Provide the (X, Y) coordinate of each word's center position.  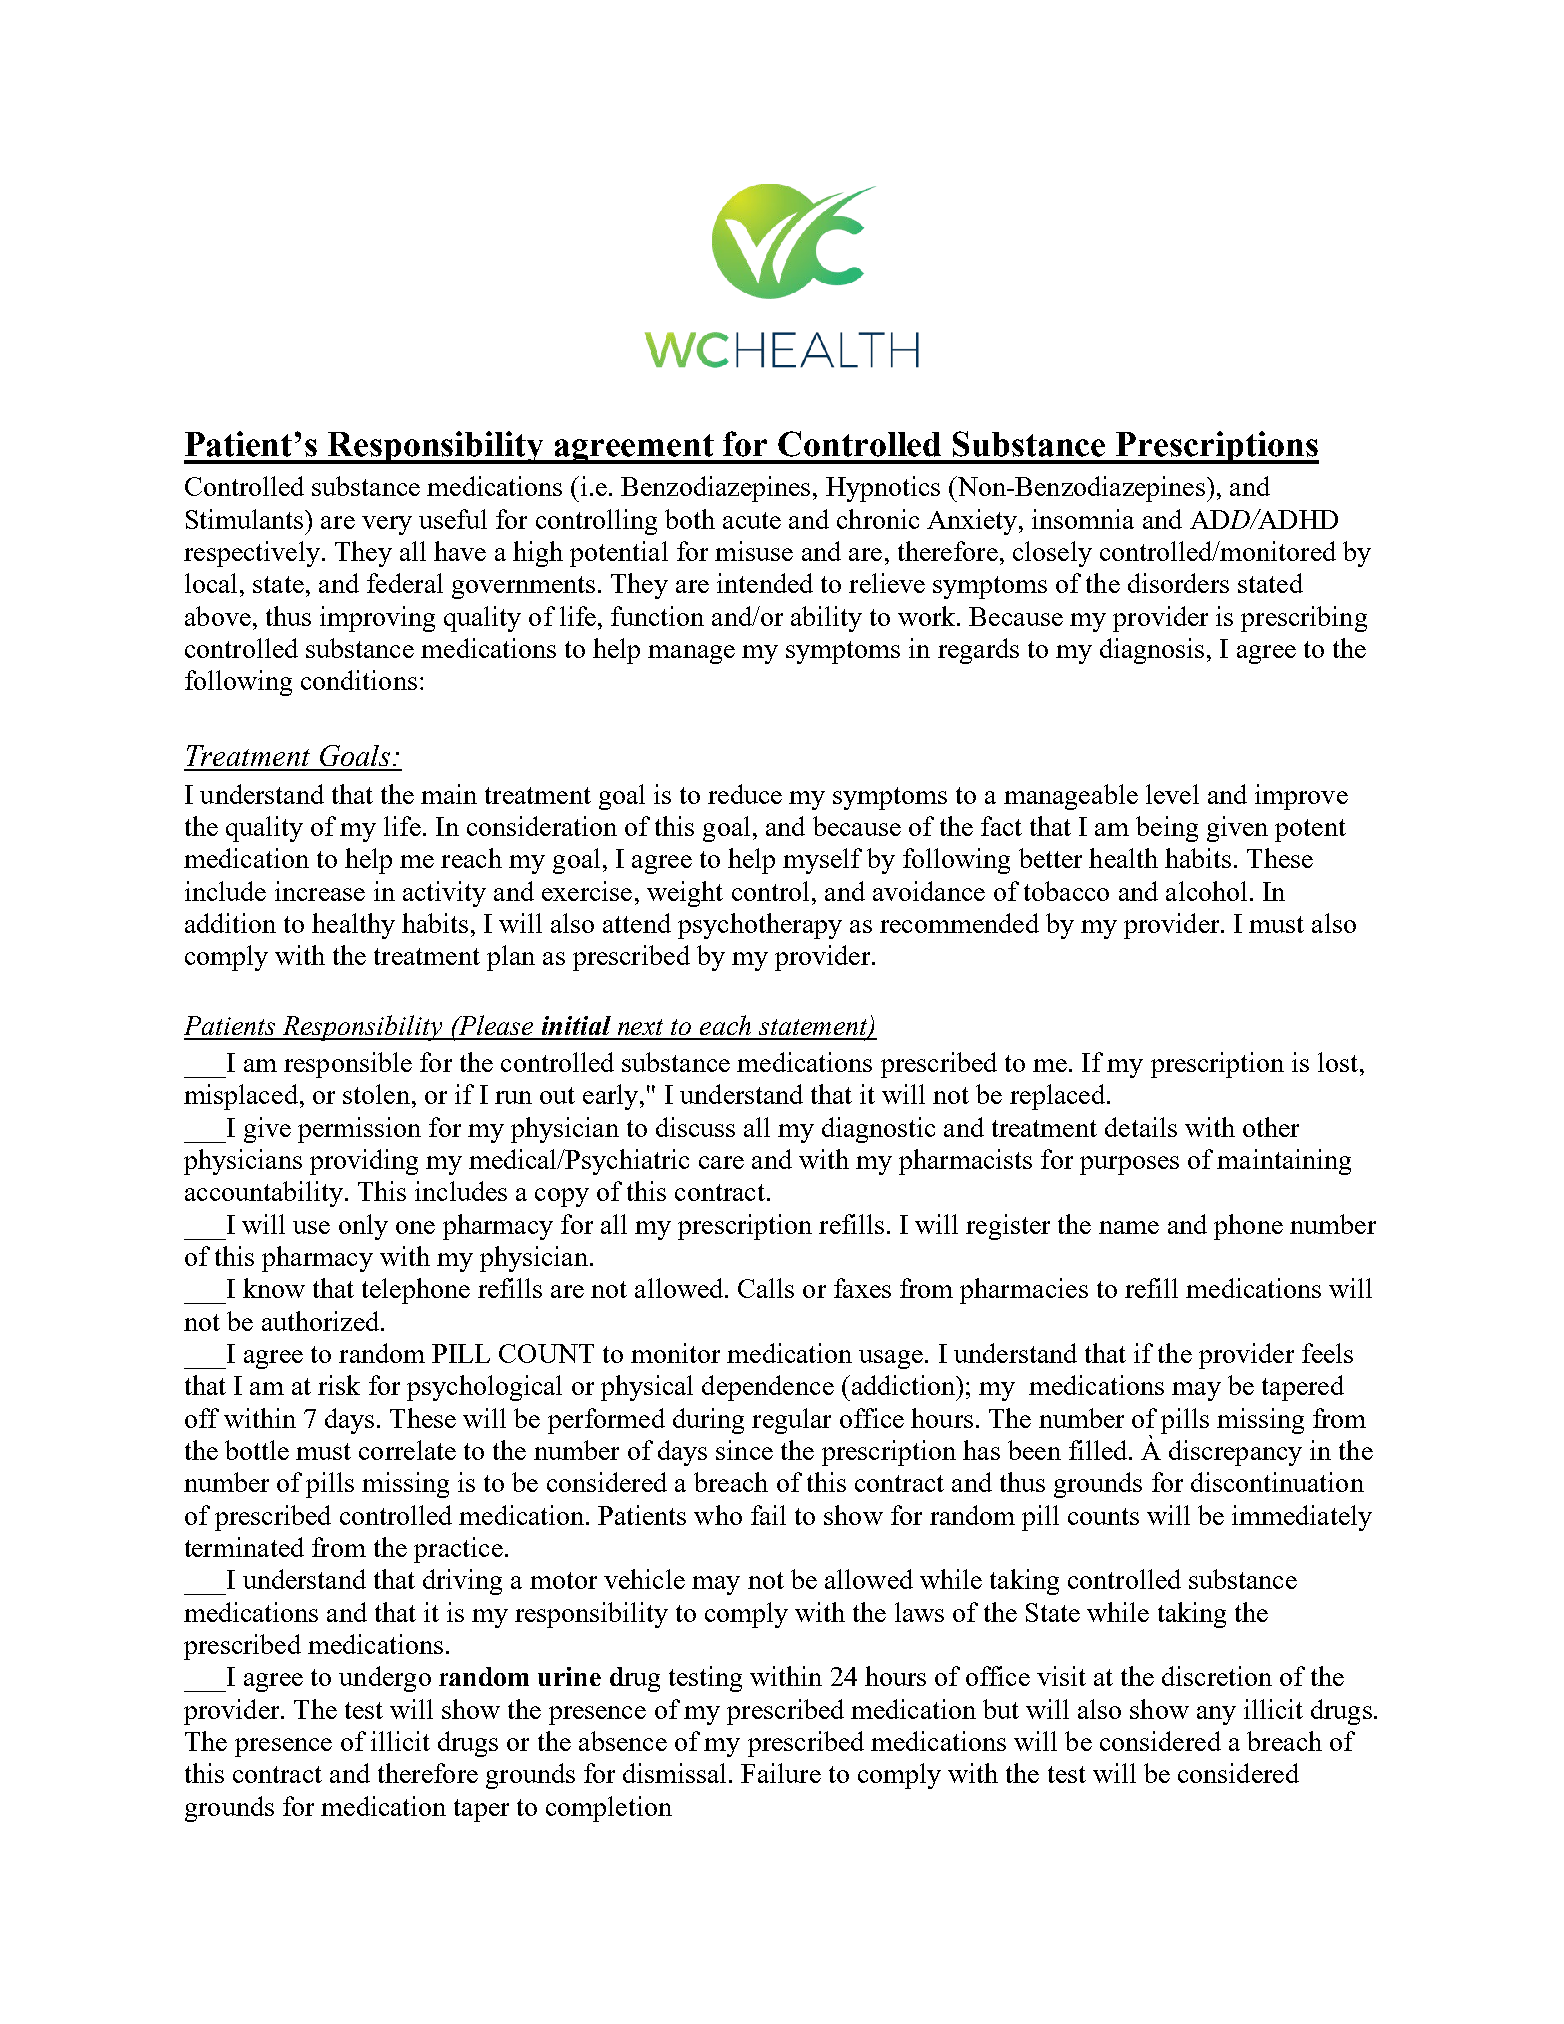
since (744, 1450)
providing (364, 1162)
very (387, 525)
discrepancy (1235, 1453)
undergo (385, 1679)
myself (822, 861)
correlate (407, 1450)
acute (752, 520)
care (721, 1162)
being (1167, 829)
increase (320, 891)
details (1141, 1127)
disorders (1178, 583)
